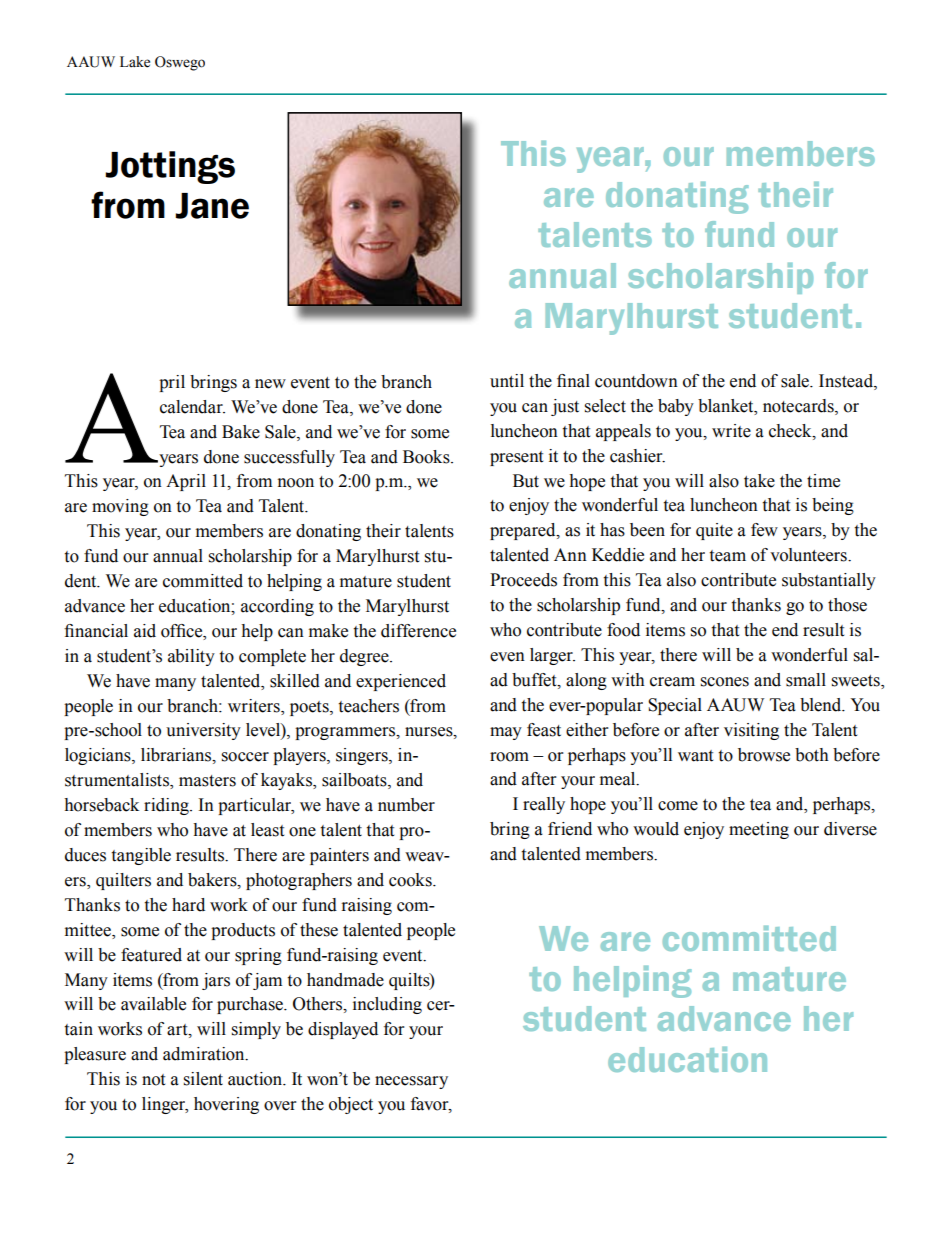 Image resolution: width=952 pixels, height=1233 pixels. What do you see at coordinates (523, 580) in the screenshot?
I see `Proceeds` at bounding box center [523, 580].
